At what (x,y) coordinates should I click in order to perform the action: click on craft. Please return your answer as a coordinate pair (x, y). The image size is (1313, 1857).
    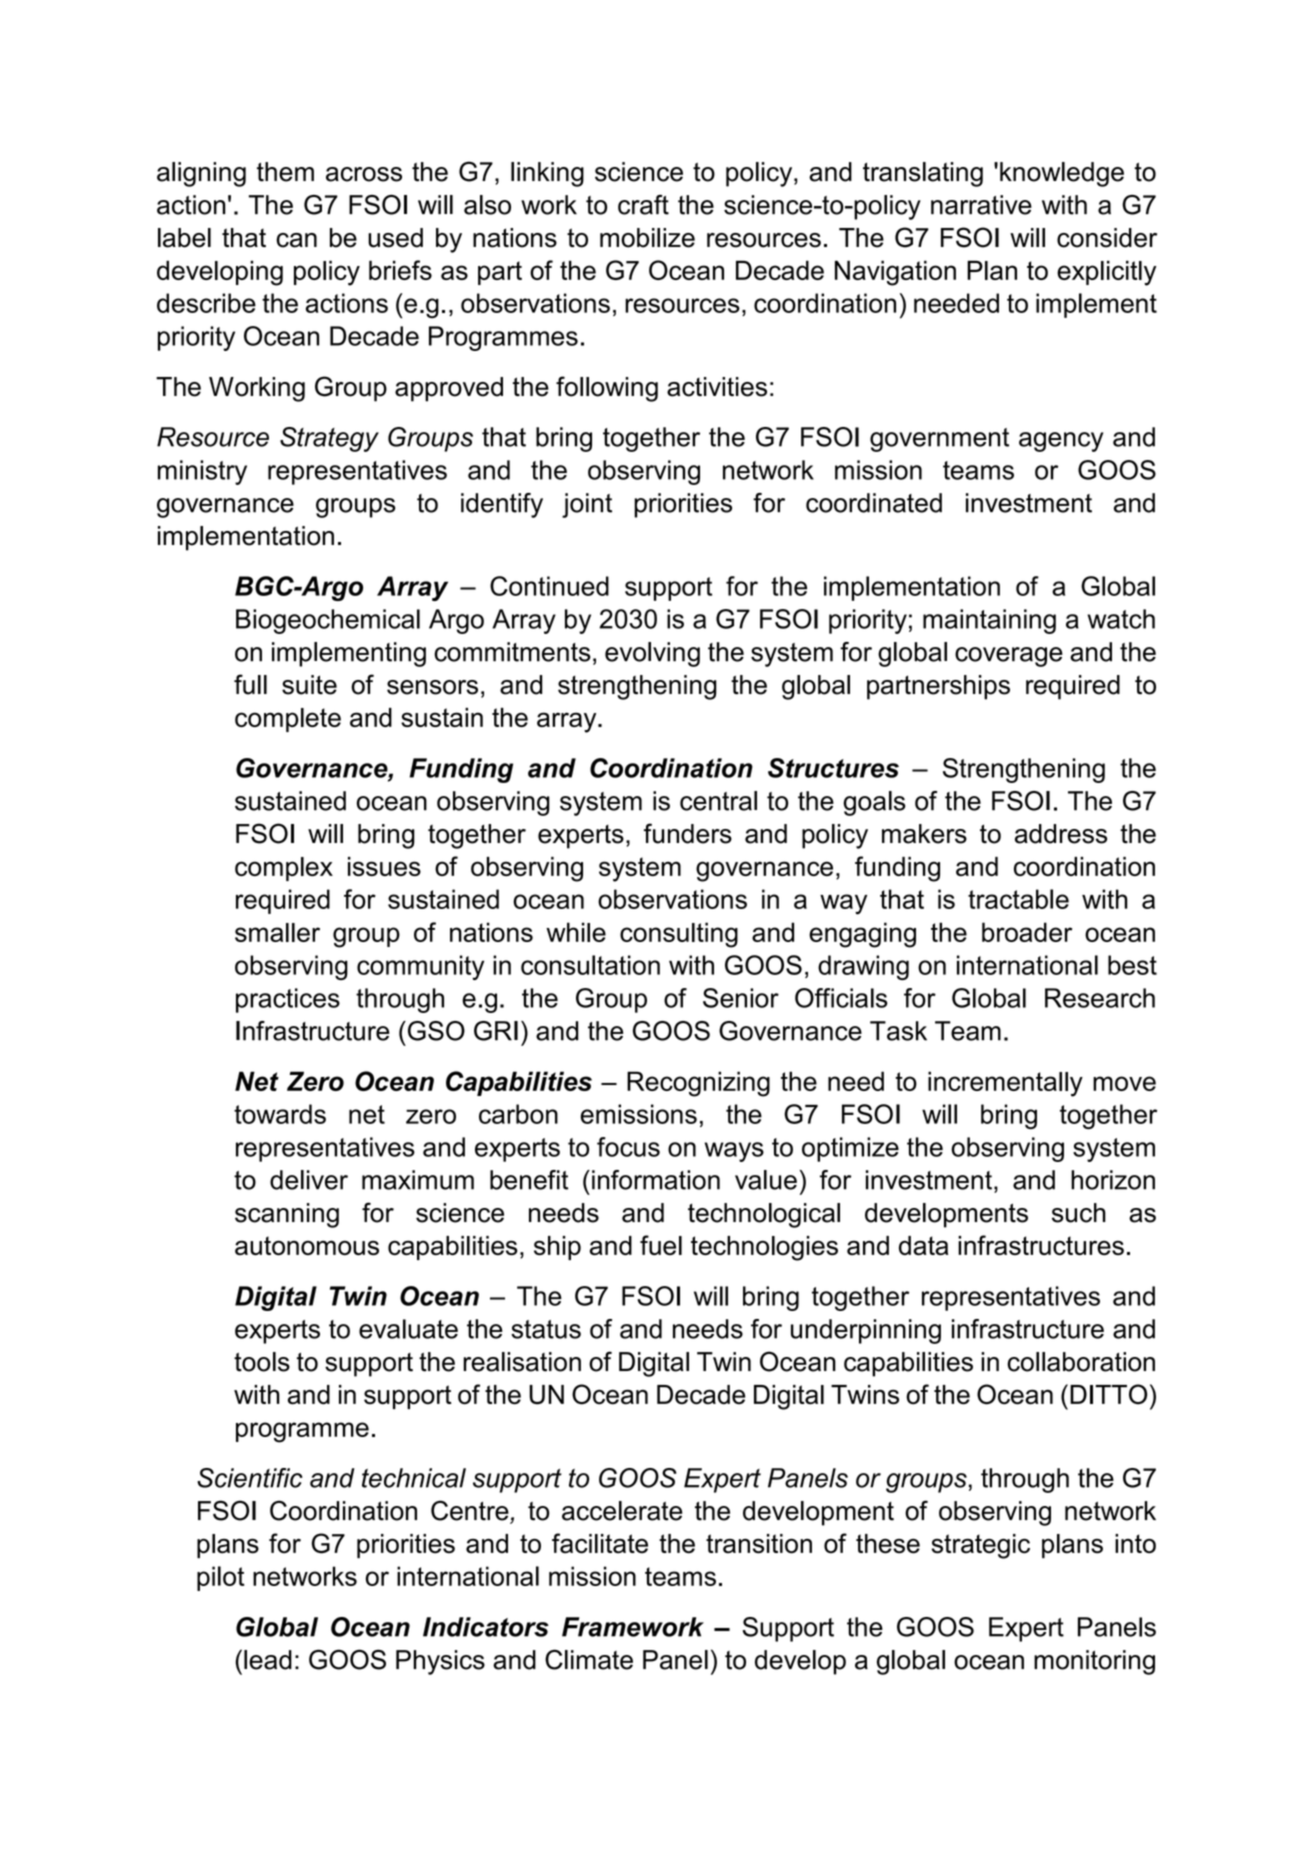
    Looking at the image, I should click on (643, 205).
